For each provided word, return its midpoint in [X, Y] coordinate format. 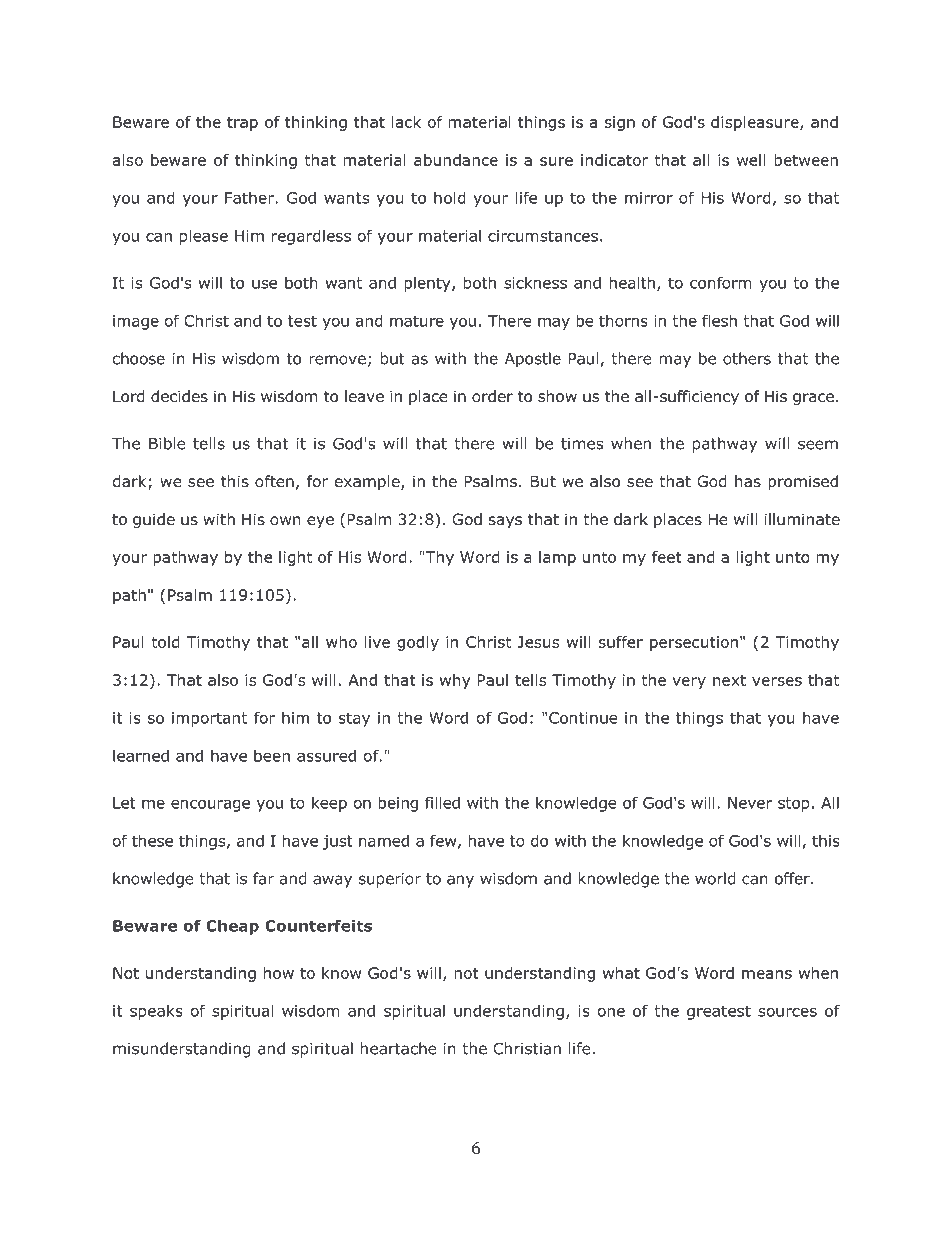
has [748, 481]
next [729, 680]
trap [242, 124]
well [751, 160]
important [209, 719]
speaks [156, 1012]
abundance [456, 160]
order [492, 396]
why [455, 681]
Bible [167, 443]
